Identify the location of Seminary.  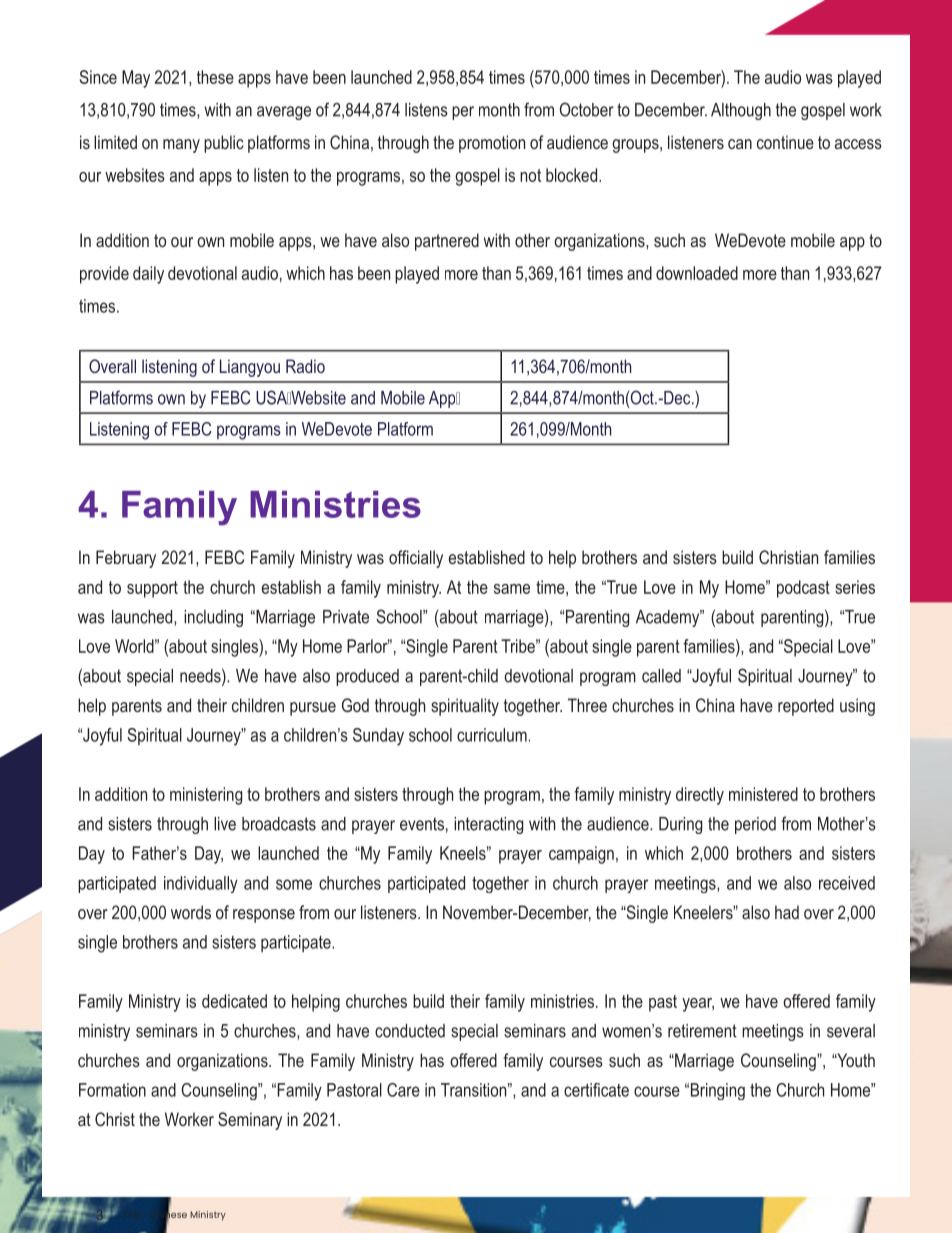
(250, 1121).
